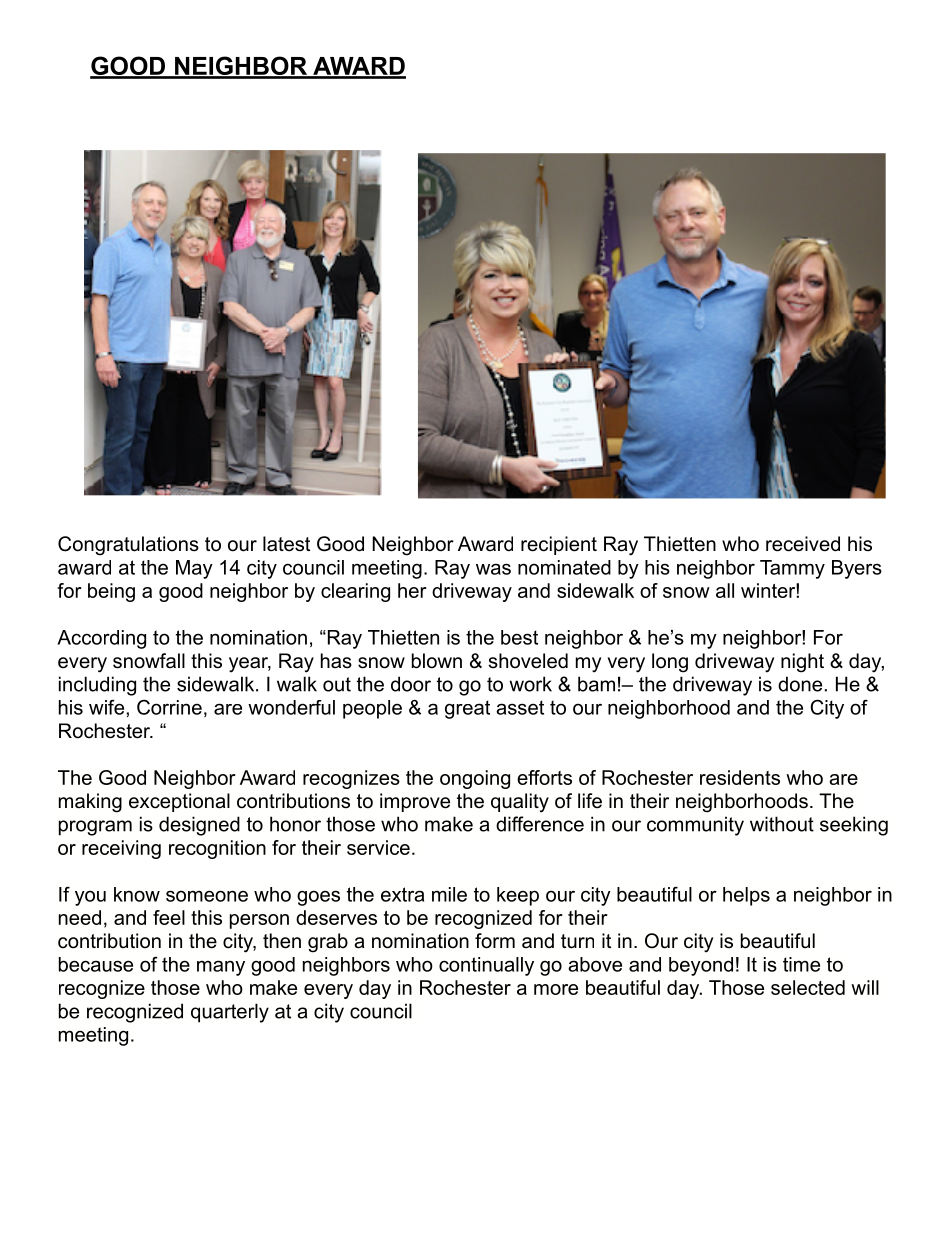 The image size is (952, 1233). What do you see at coordinates (179, 802) in the document?
I see `exceptional` at bounding box center [179, 802].
